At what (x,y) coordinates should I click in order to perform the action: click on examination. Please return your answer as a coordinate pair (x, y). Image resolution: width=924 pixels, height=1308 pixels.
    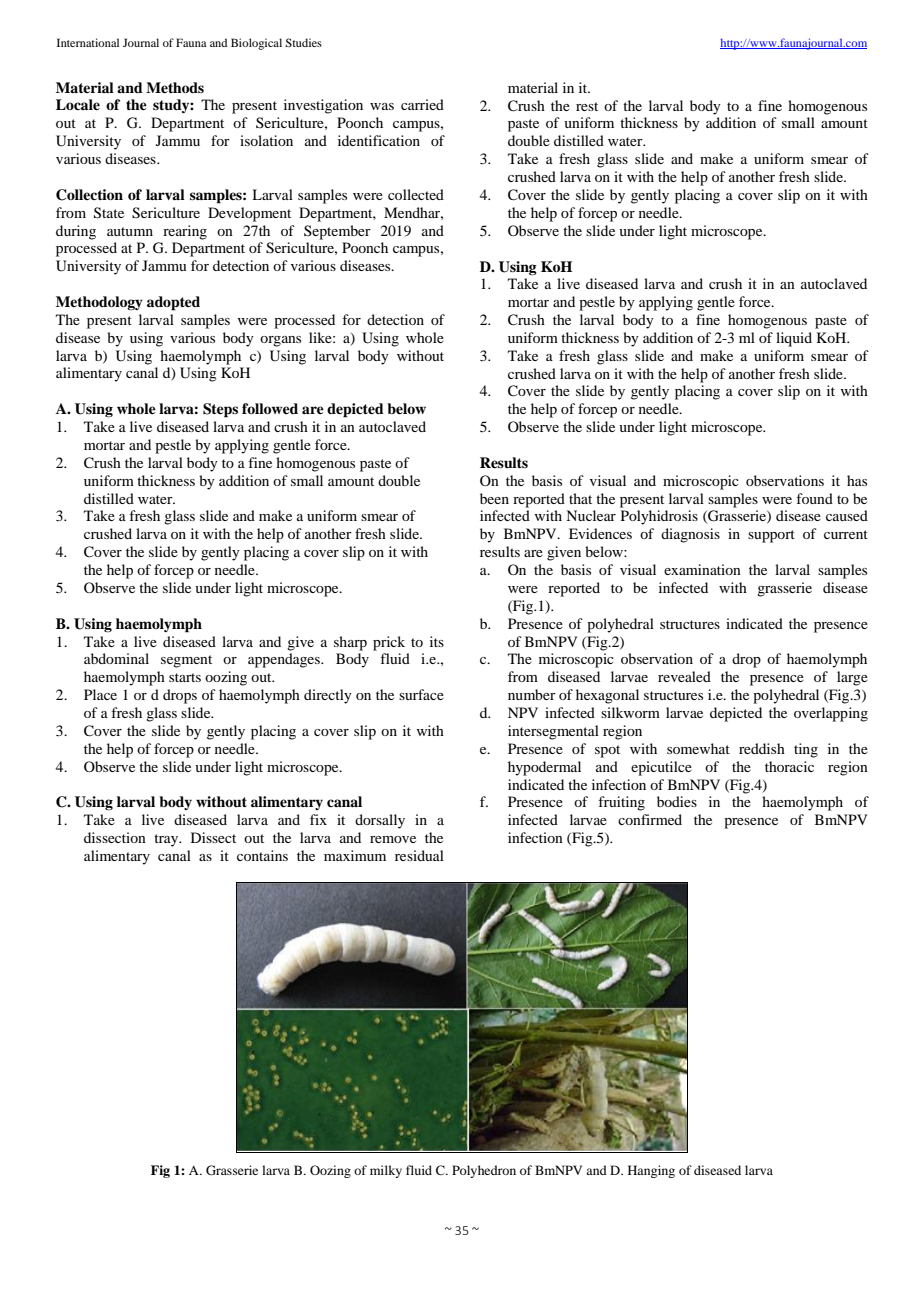
    Looking at the image, I should click on (702, 569).
